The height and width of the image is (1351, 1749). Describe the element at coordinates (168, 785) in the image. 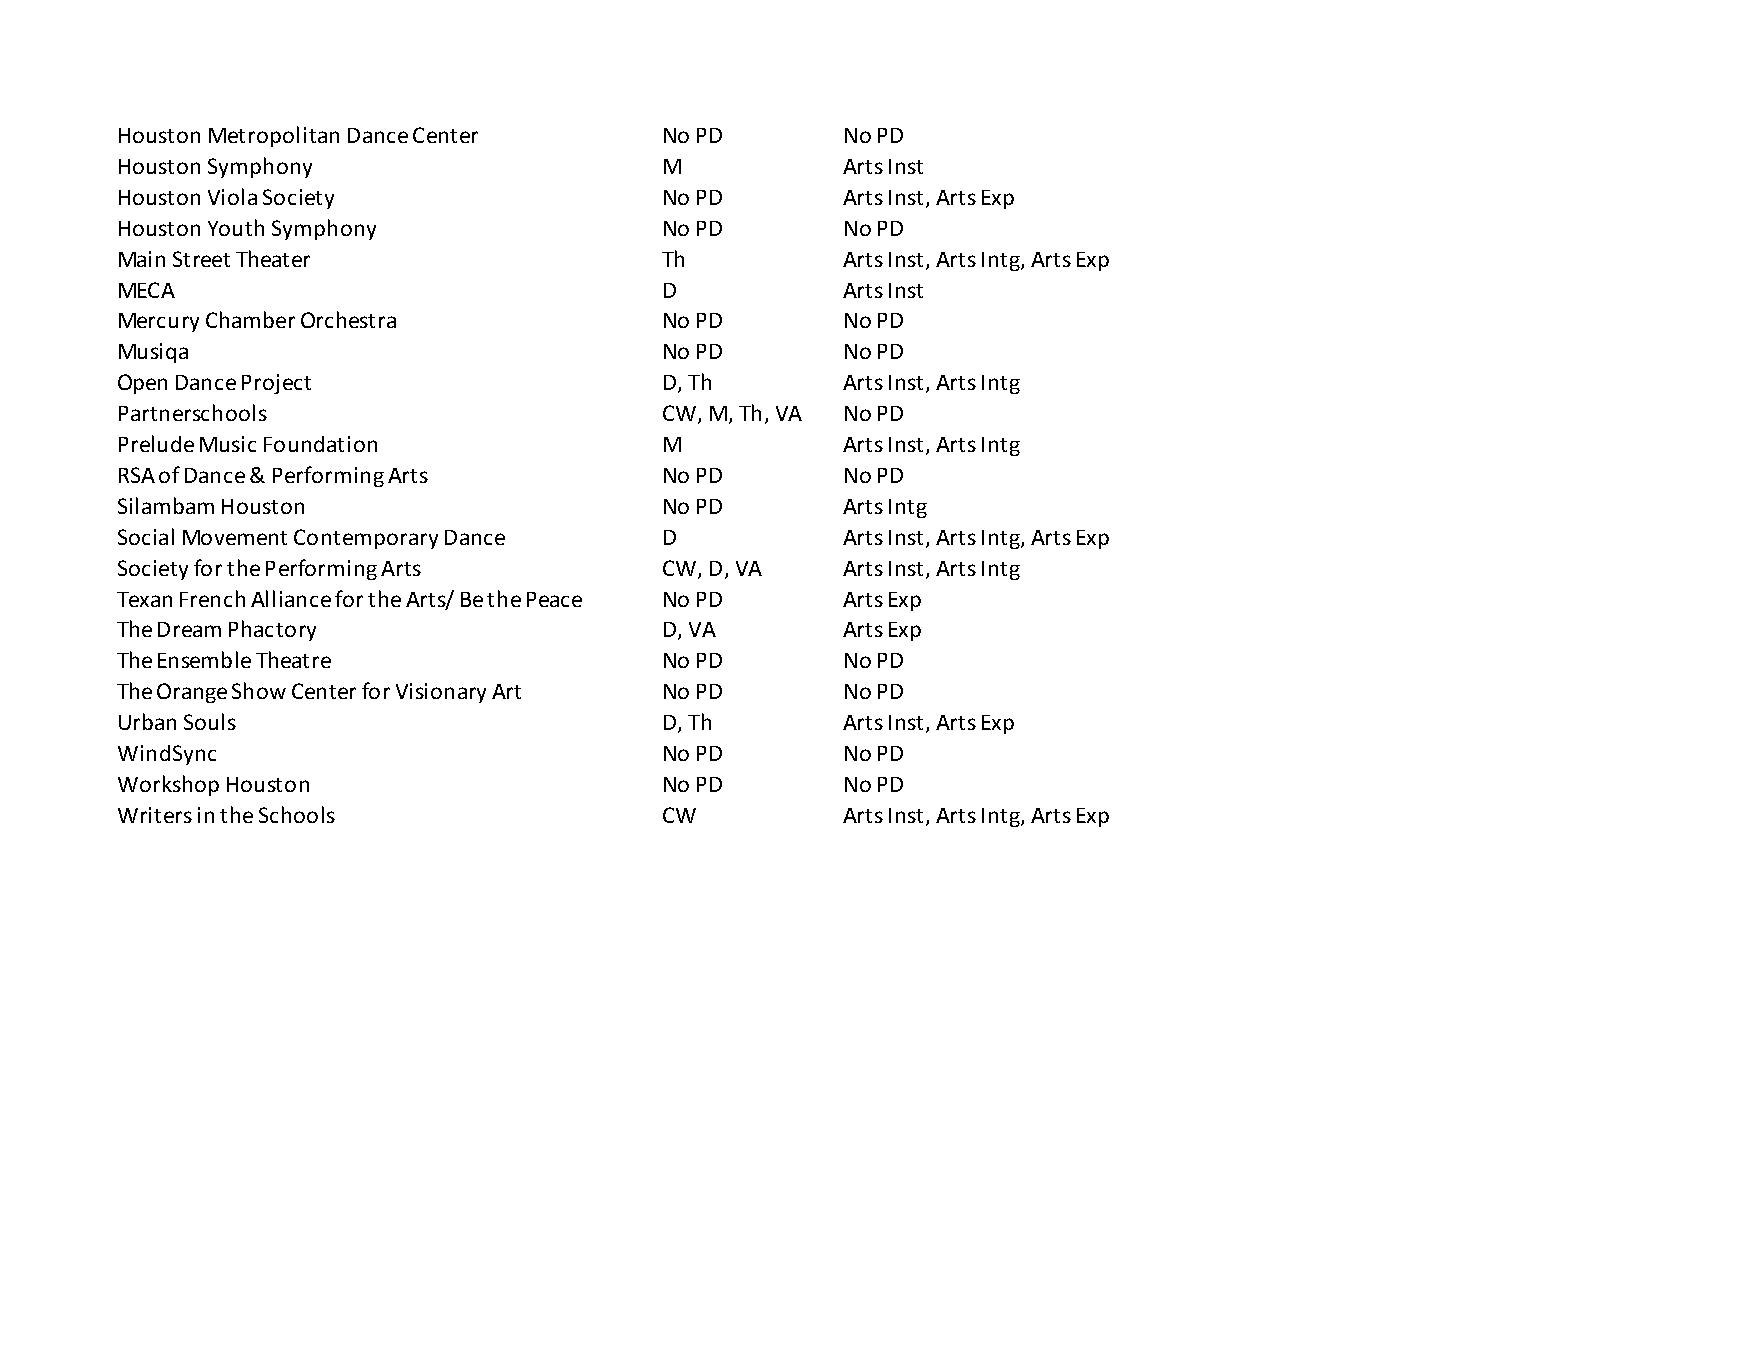

I see `Workshop` at that location.
